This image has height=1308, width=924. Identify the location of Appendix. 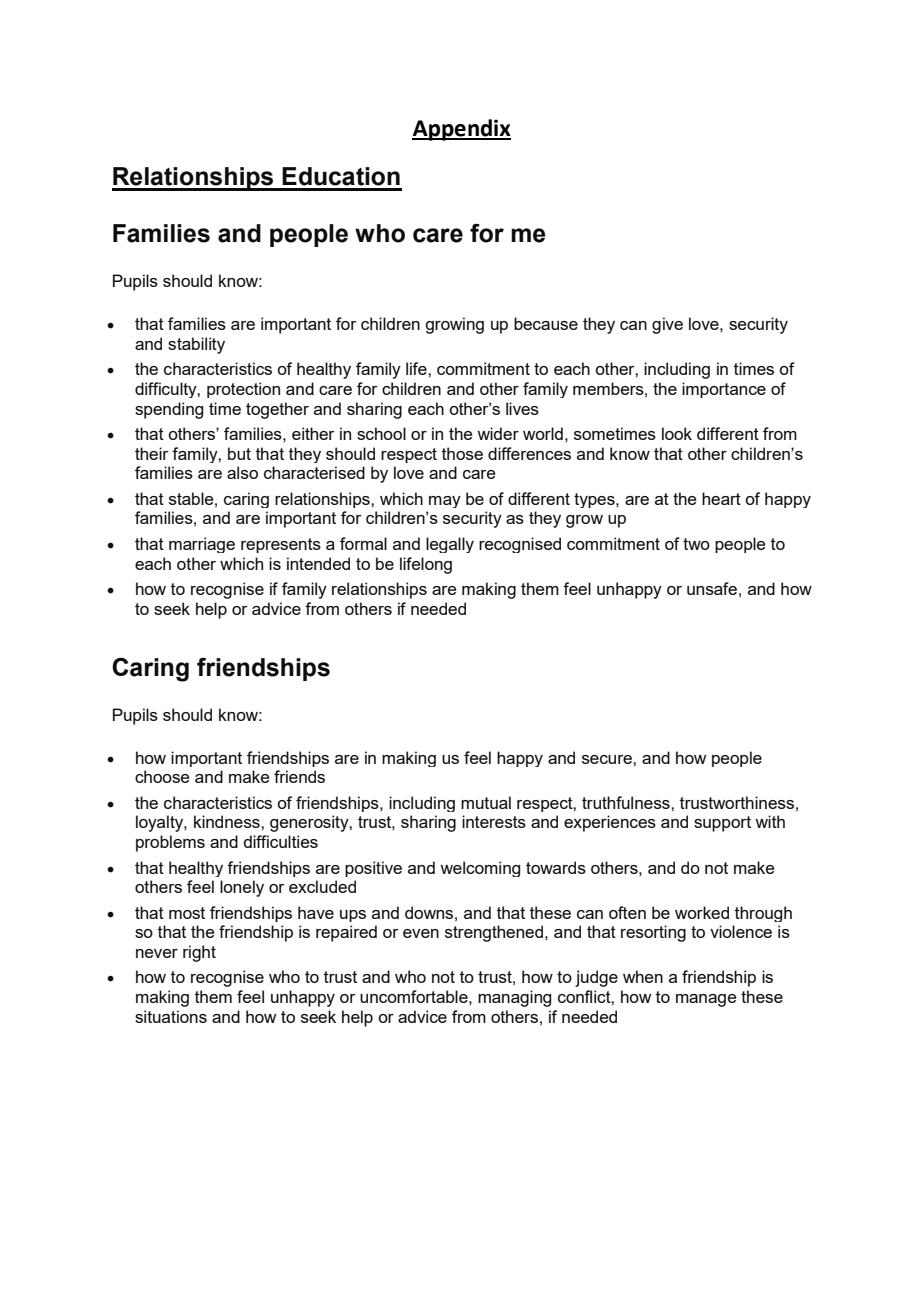
(461, 130).
